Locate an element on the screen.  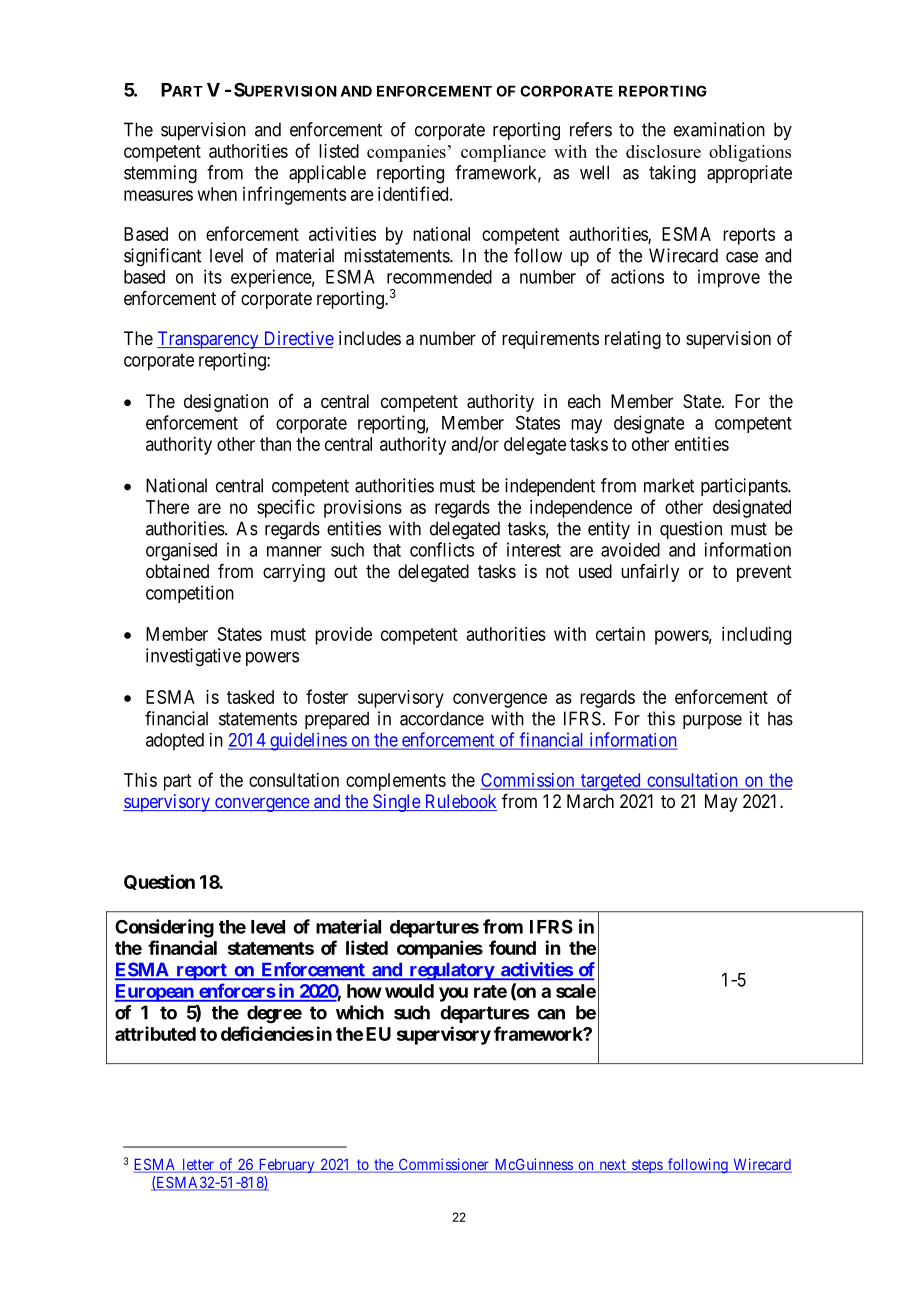
organised is located at coordinates (181, 552).
